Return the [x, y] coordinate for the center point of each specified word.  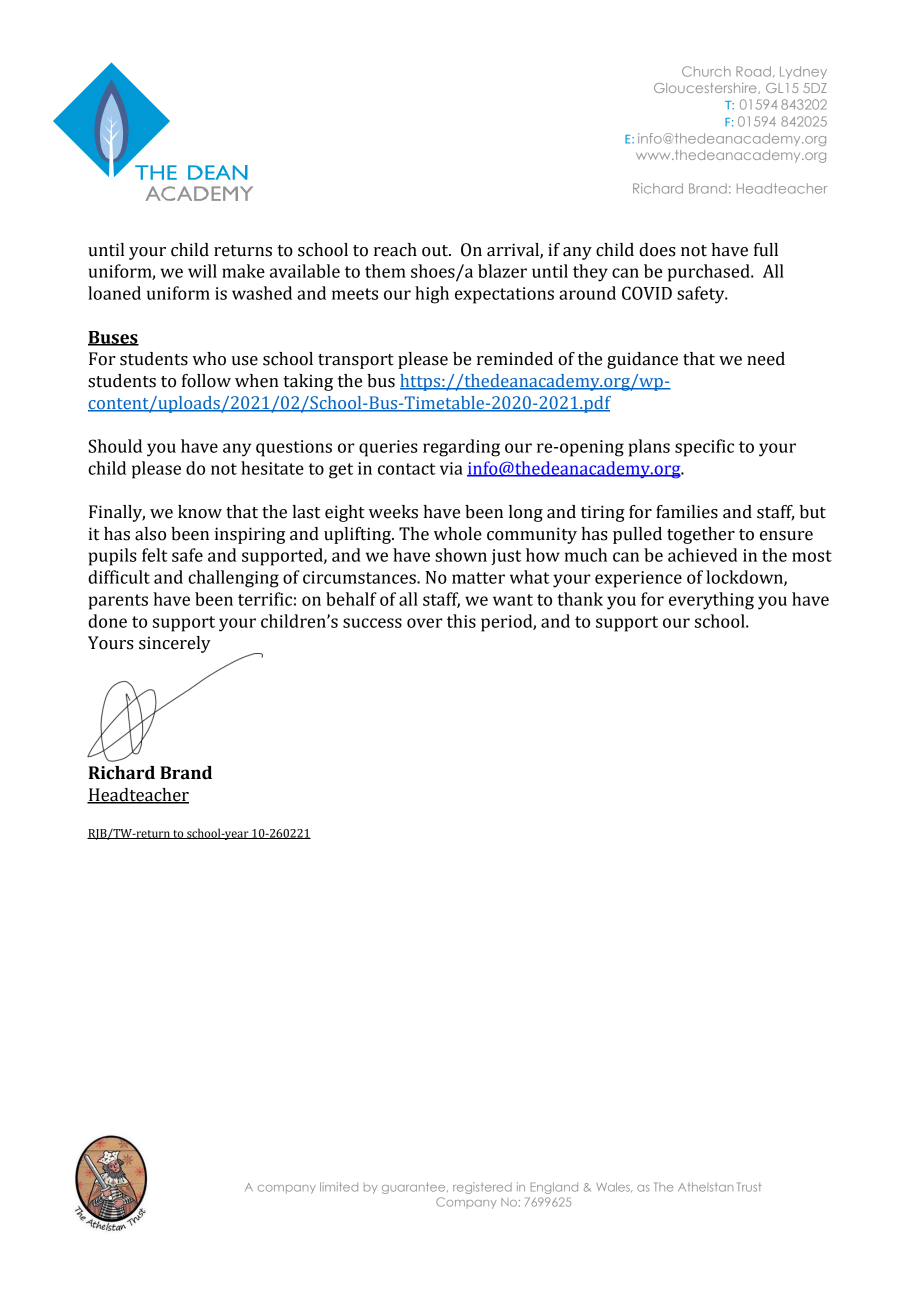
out [436, 251]
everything [711, 601]
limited [339, 1187]
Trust [749, 1187]
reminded [515, 359]
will [202, 271]
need [766, 359]
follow [206, 381]
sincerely [175, 644]
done [107, 621]
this [461, 621]
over [425, 623]
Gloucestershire [706, 88]
